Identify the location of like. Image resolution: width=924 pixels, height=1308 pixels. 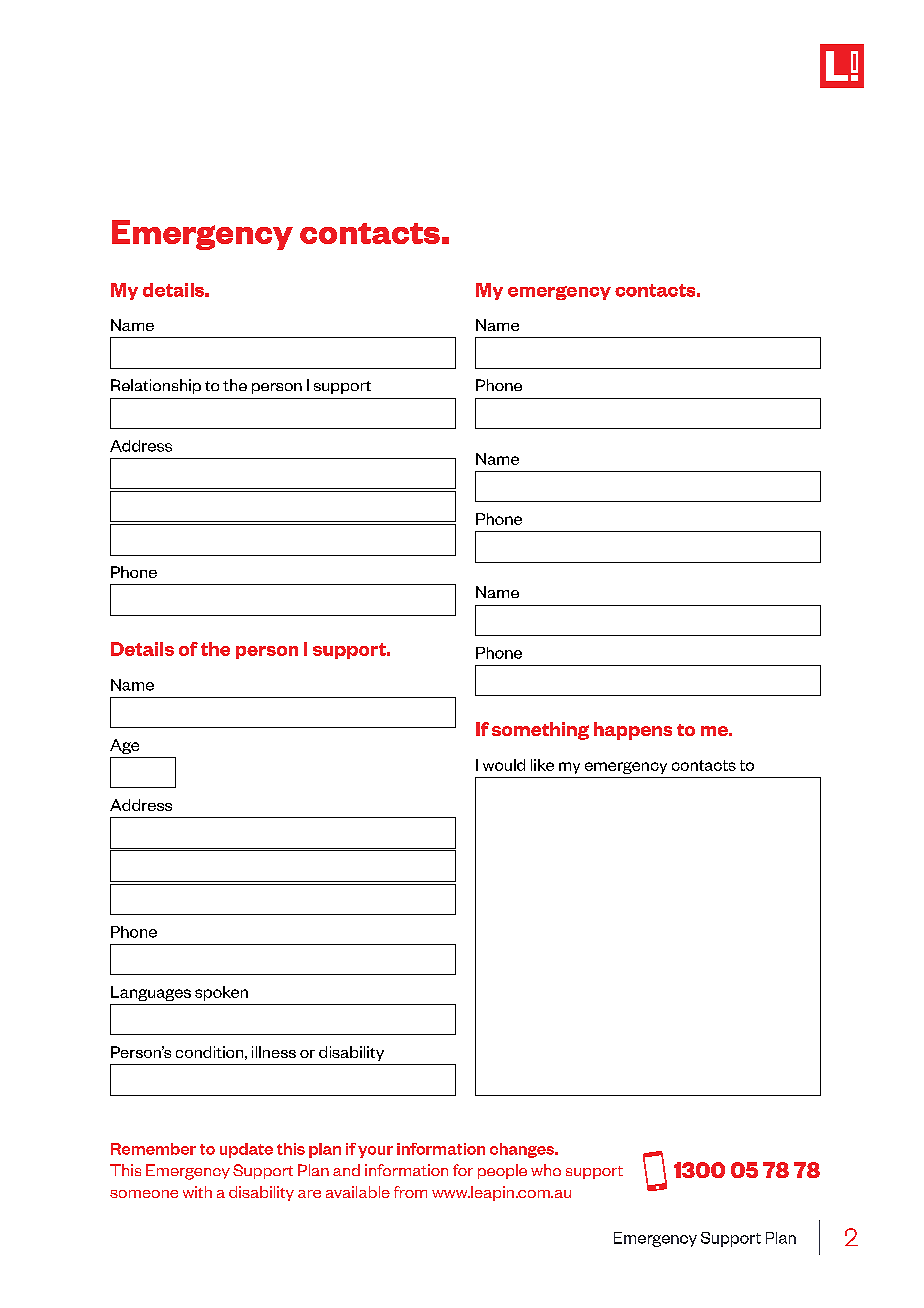
(542, 765).
